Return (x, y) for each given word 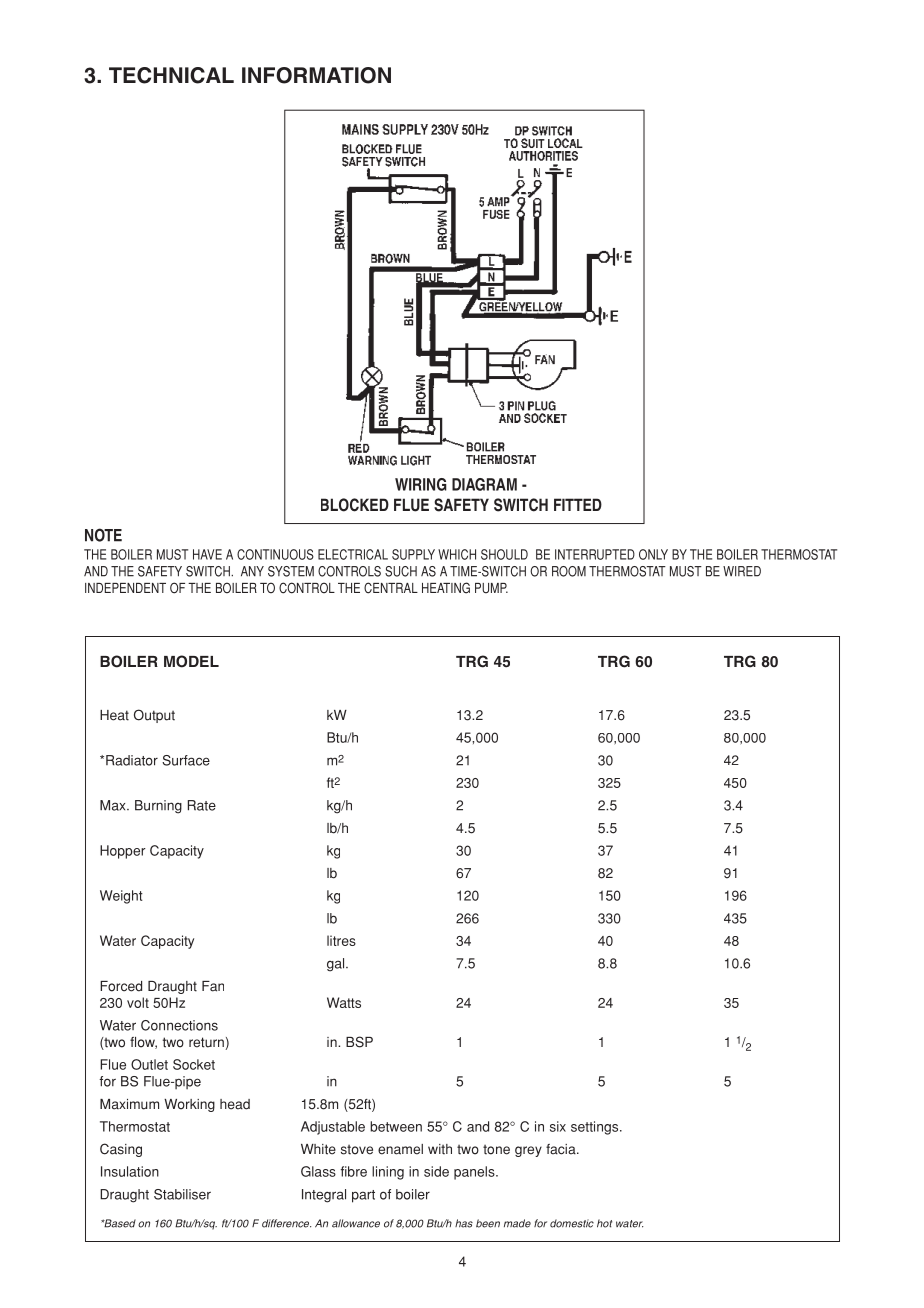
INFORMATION (316, 75)
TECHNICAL (171, 75)
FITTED (578, 504)
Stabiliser (182, 1194)
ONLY (653, 554)
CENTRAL (391, 588)
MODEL (191, 661)
